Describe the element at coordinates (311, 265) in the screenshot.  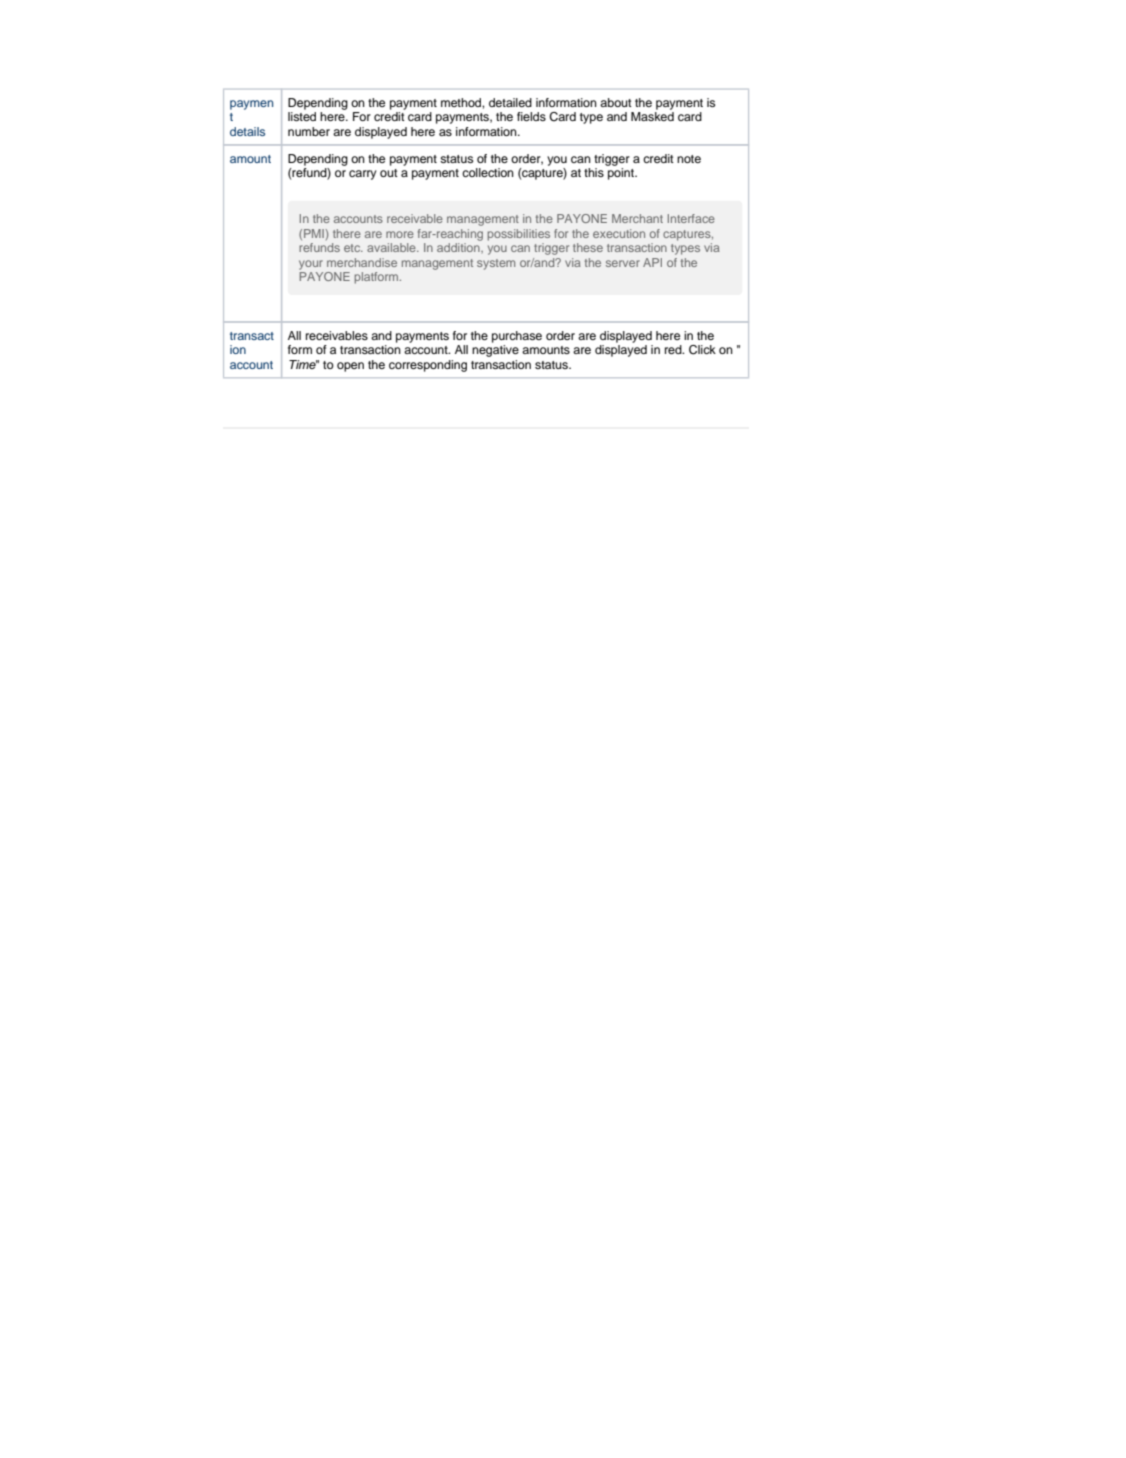
I see `your` at that location.
